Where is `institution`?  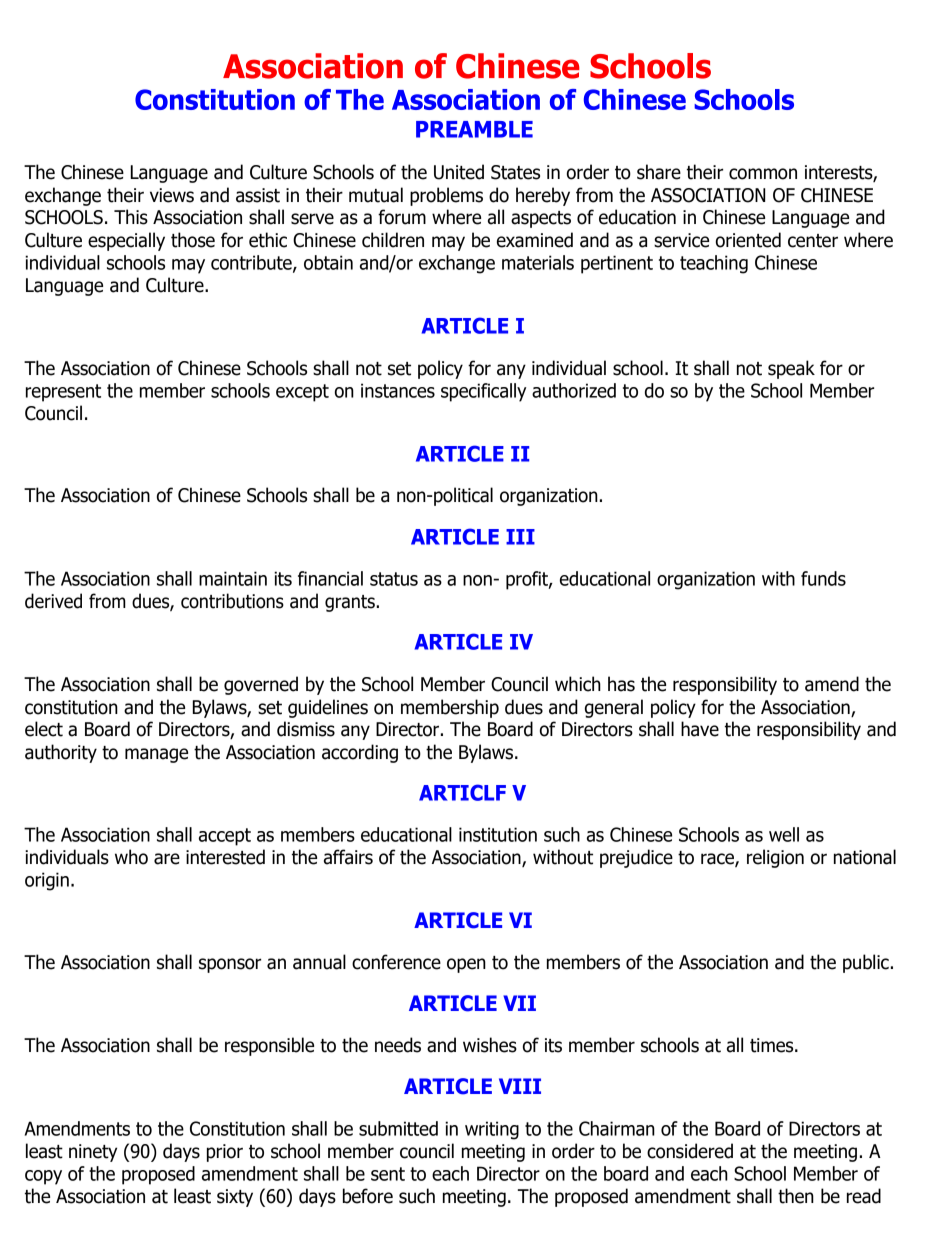 institution is located at coordinates (498, 834).
